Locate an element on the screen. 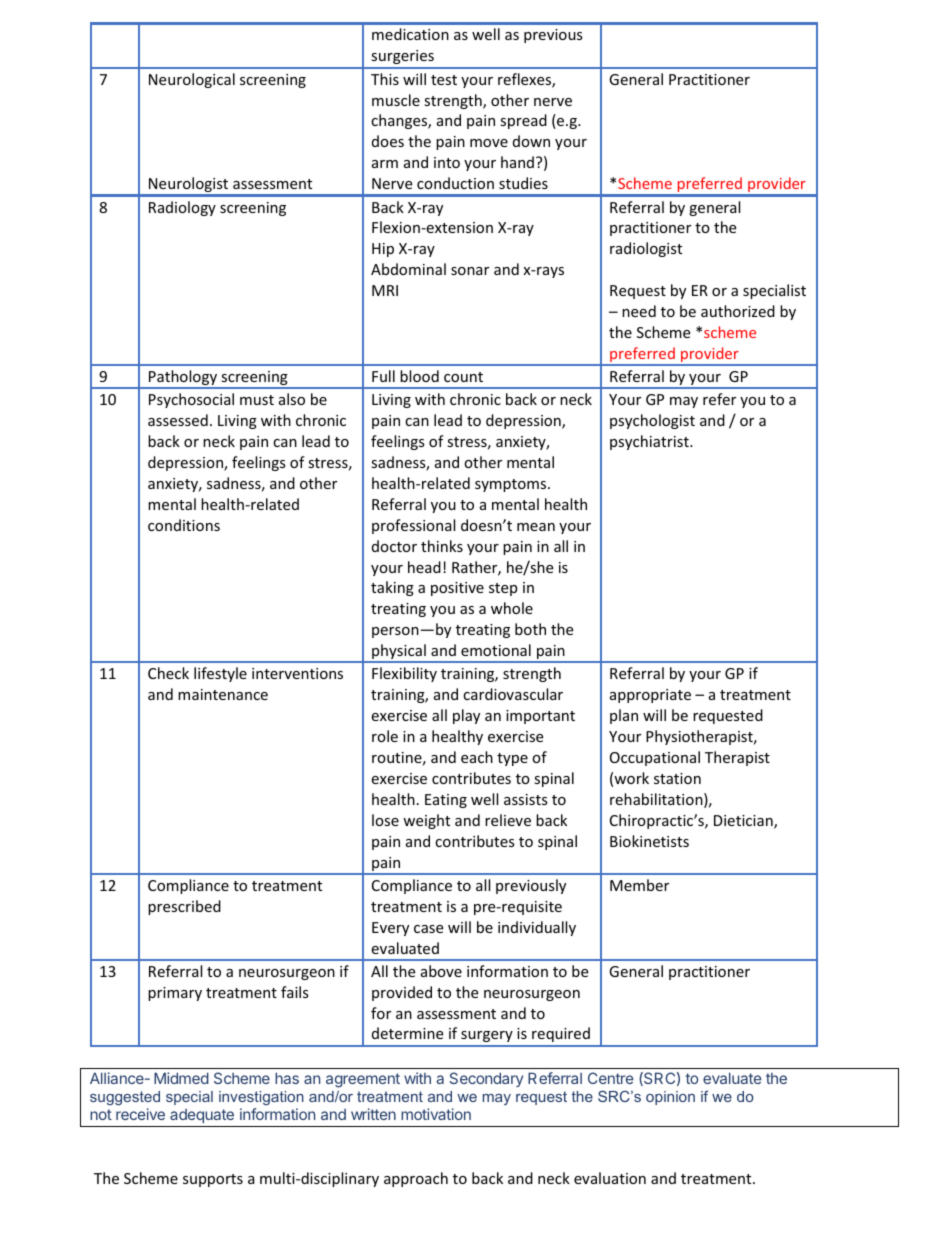 Image resolution: width=952 pixels, height=1233 pixels. Check is located at coordinates (168, 673).
